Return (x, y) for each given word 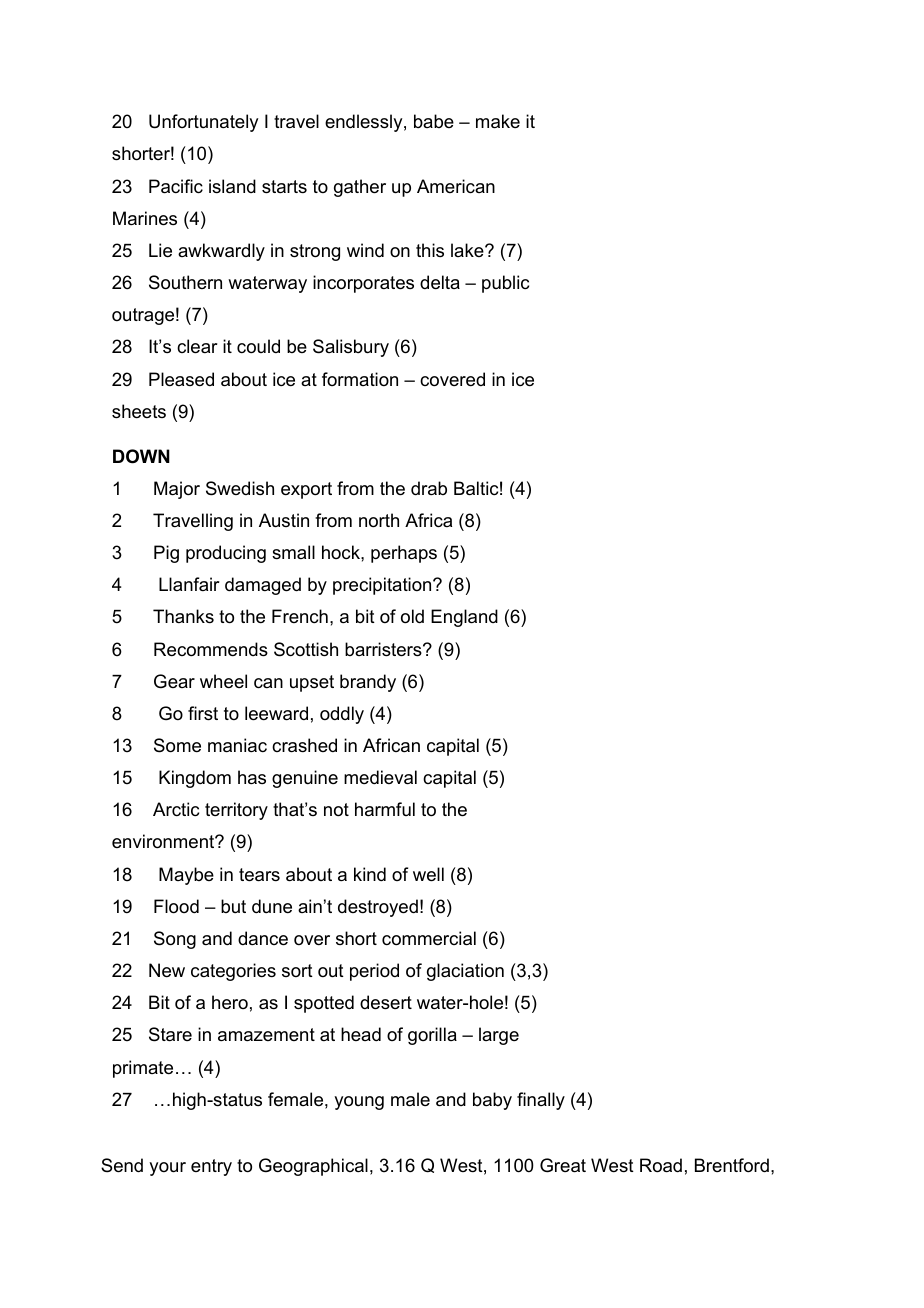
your (167, 1169)
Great (563, 1165)
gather (360, 188)
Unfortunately (203, 123)
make (498, 121)
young (359, 1103)
